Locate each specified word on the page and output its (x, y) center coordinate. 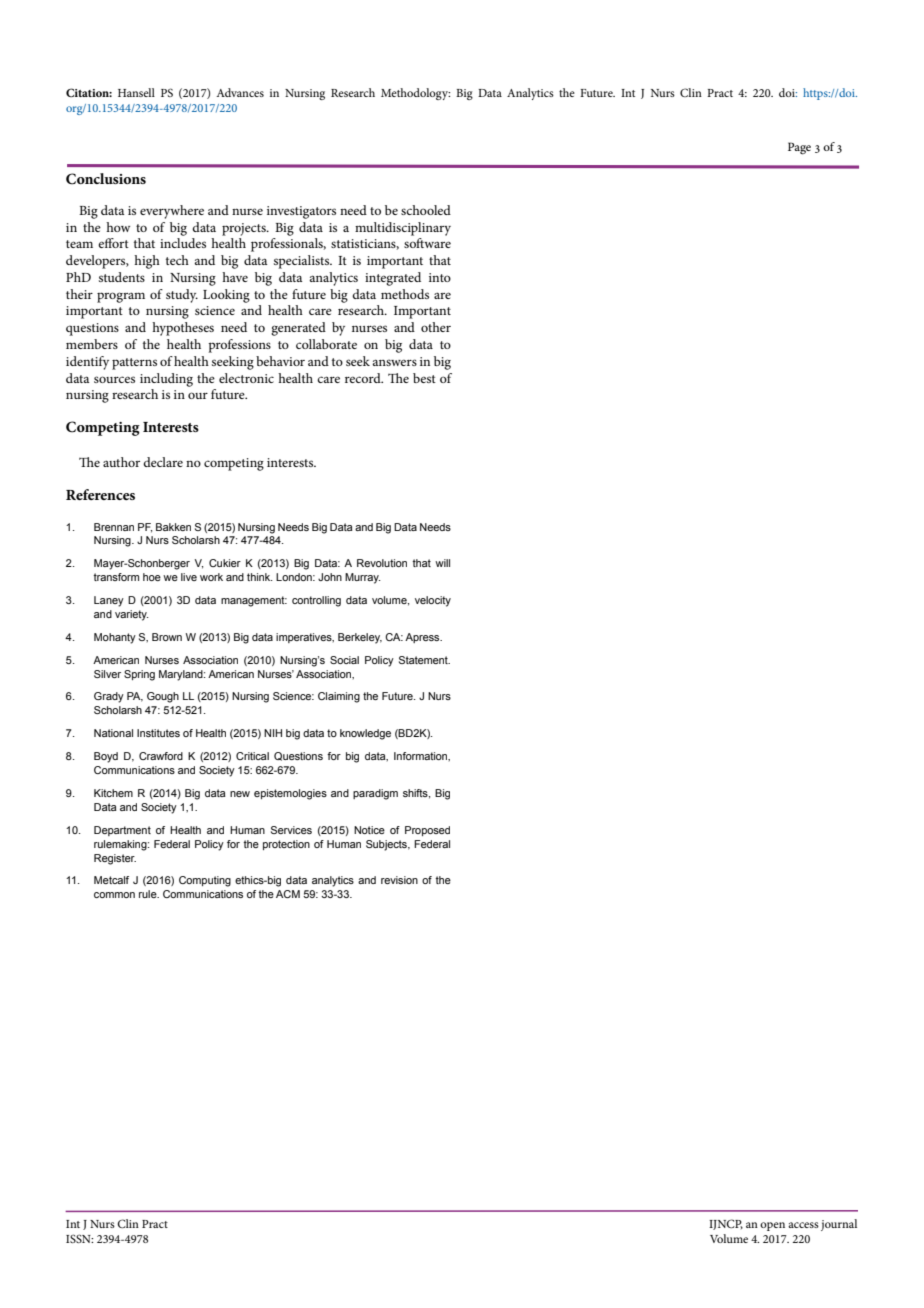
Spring (139, 675)
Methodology (415, 94)
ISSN (79, 1238)
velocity (433, 601)
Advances (240, 92)
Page (799, 148)
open (772, 1226)
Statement (424, 660)
